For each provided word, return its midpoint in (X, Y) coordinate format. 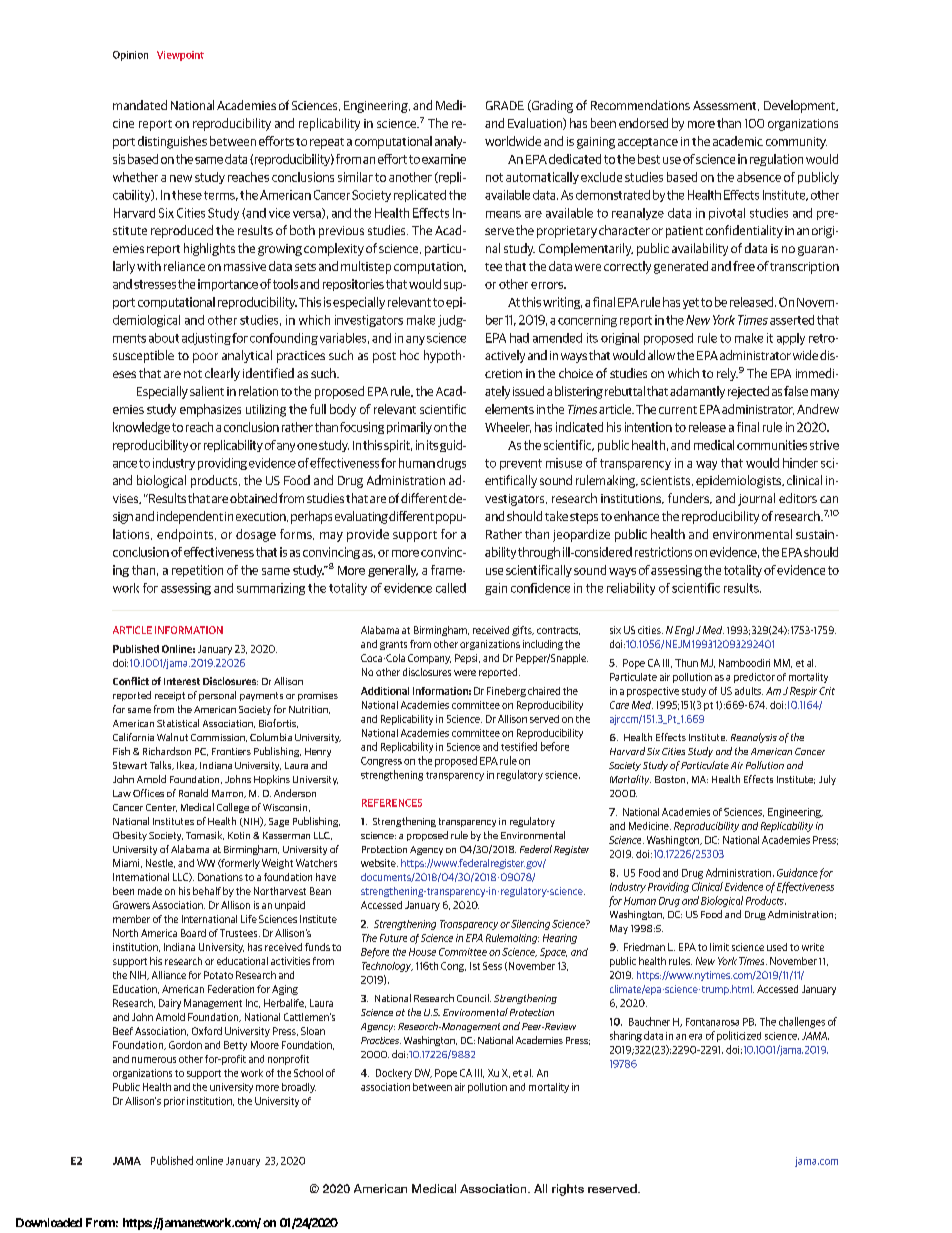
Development (801, 106)
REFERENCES (392, 803)
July (827, 780)
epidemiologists (739, 481)
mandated (140, 105)
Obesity (130, 836)
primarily (409, 428)
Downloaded (49, 1222)
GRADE (505, 105)
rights (568, 1190)
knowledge (141, 428)
